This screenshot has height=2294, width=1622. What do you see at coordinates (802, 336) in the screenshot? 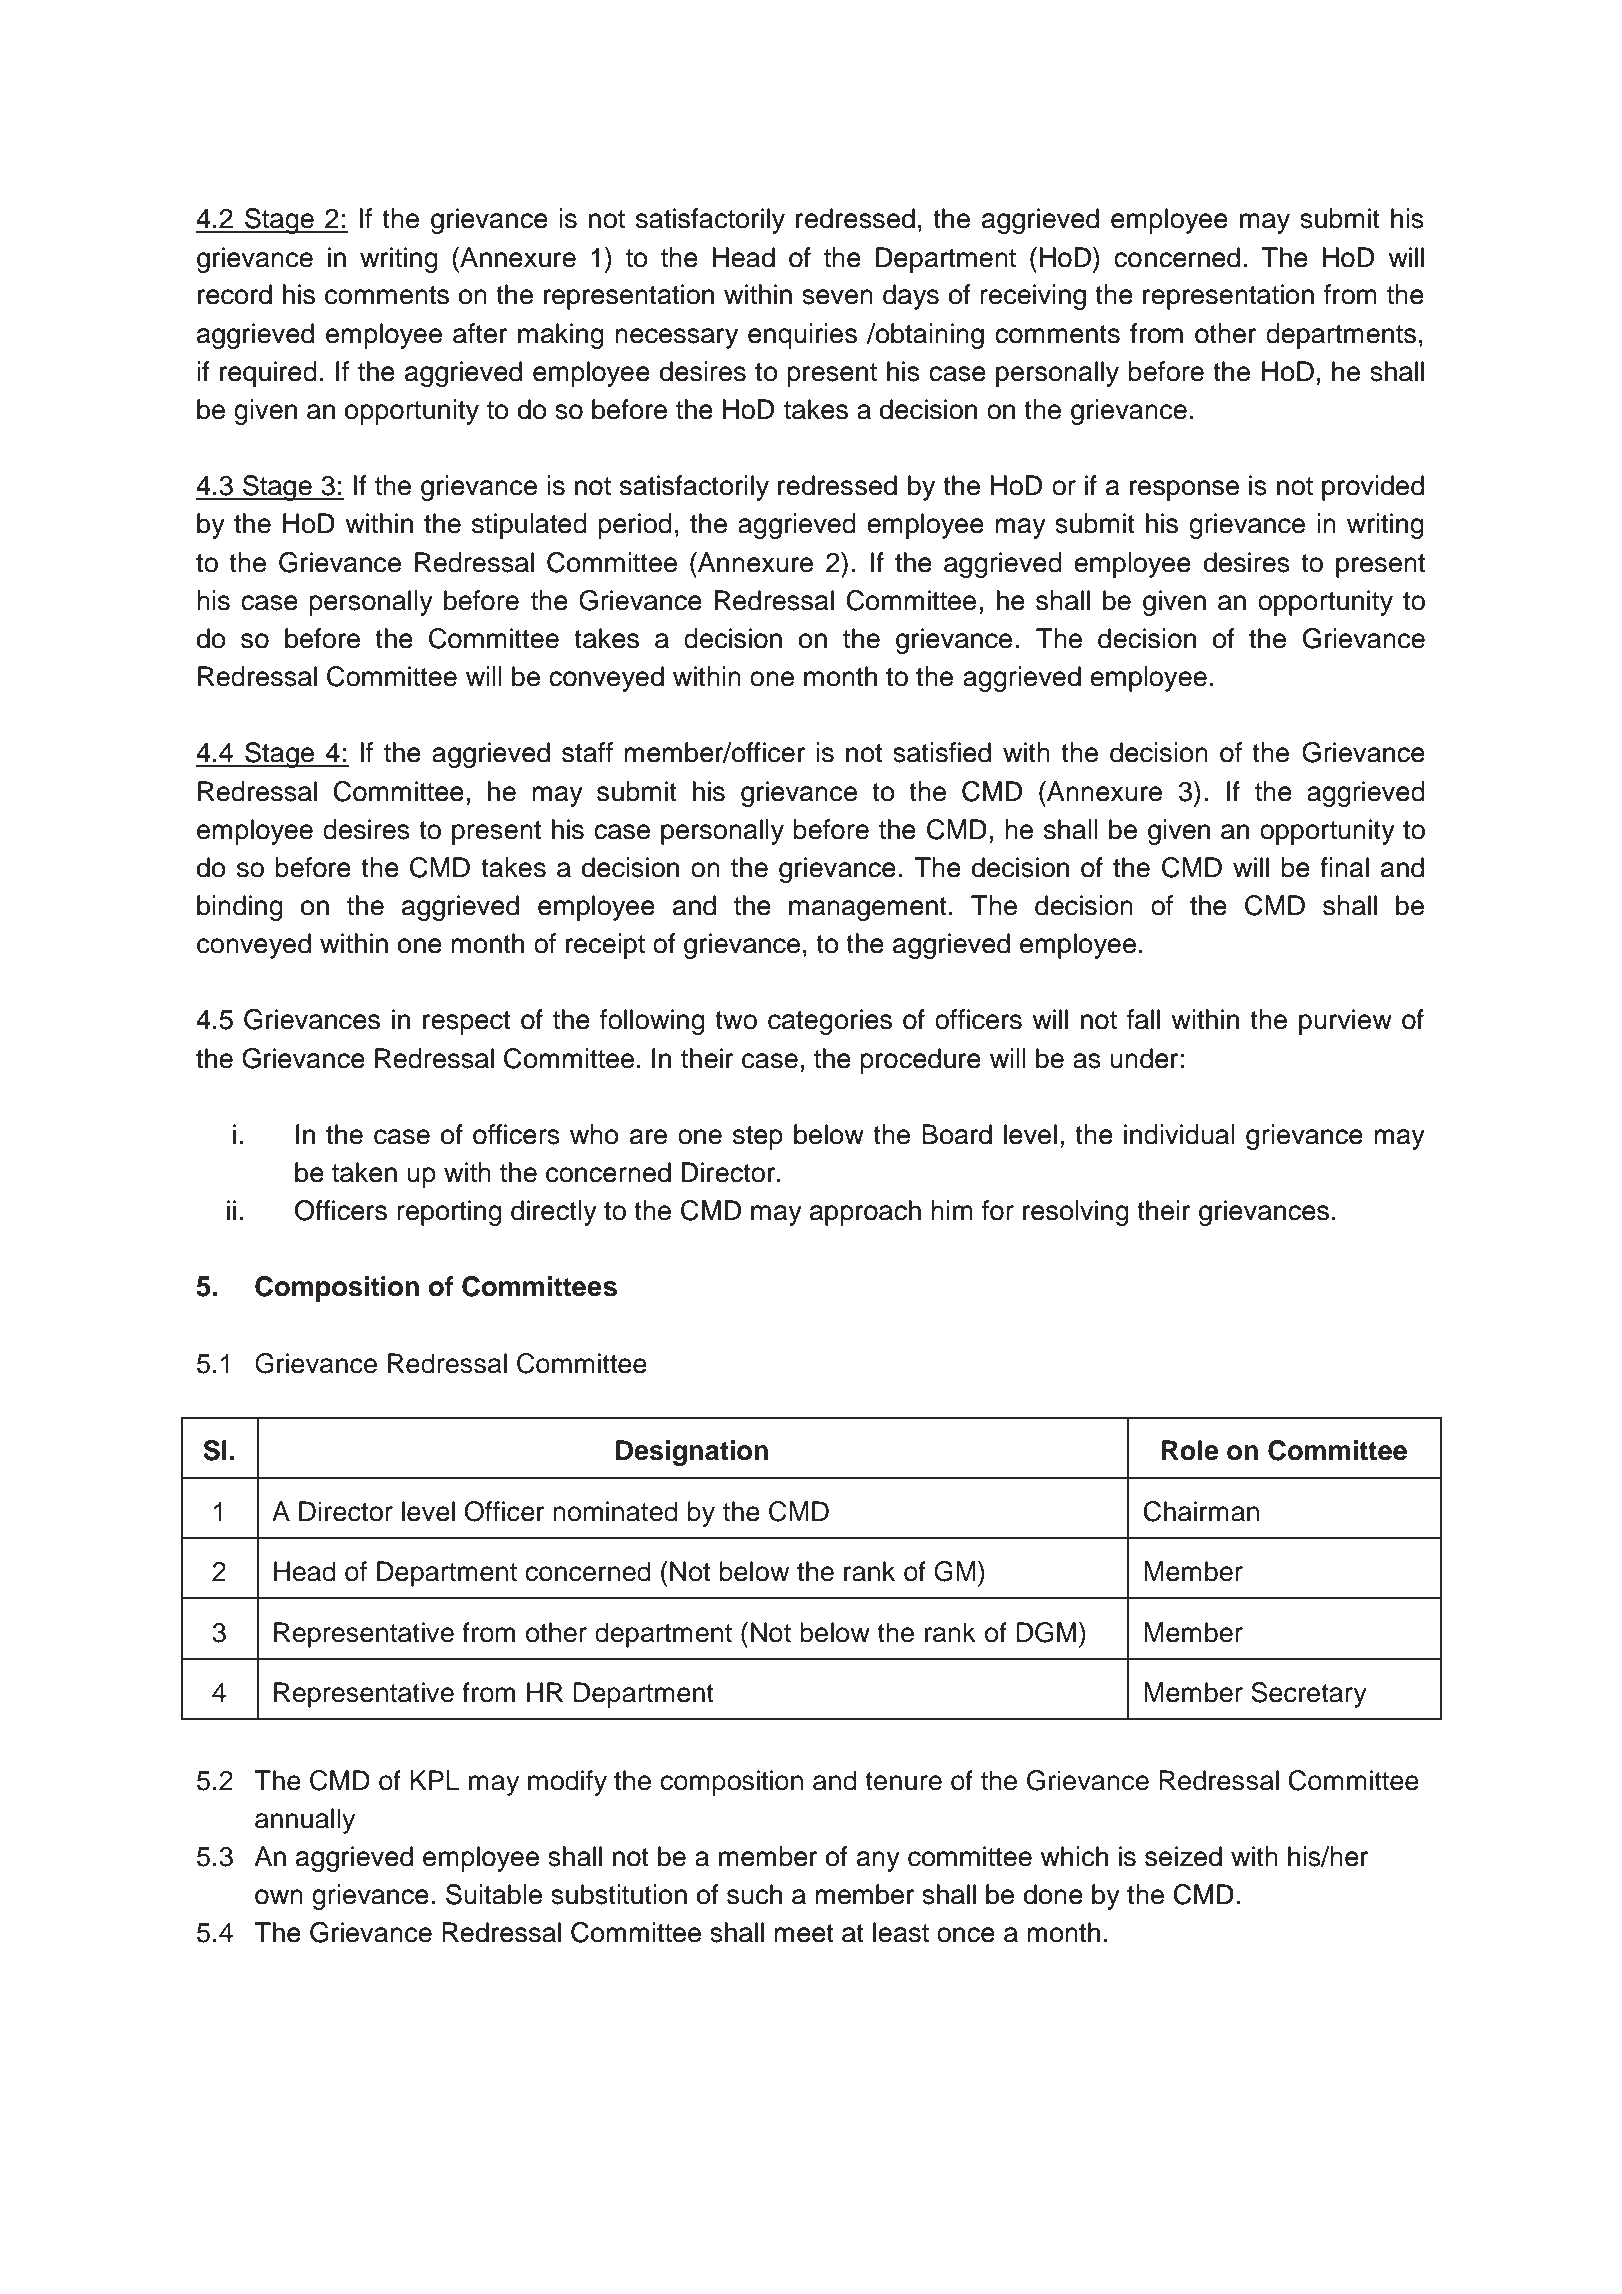
I see `enquiries` at bounding box center [802, 336].
